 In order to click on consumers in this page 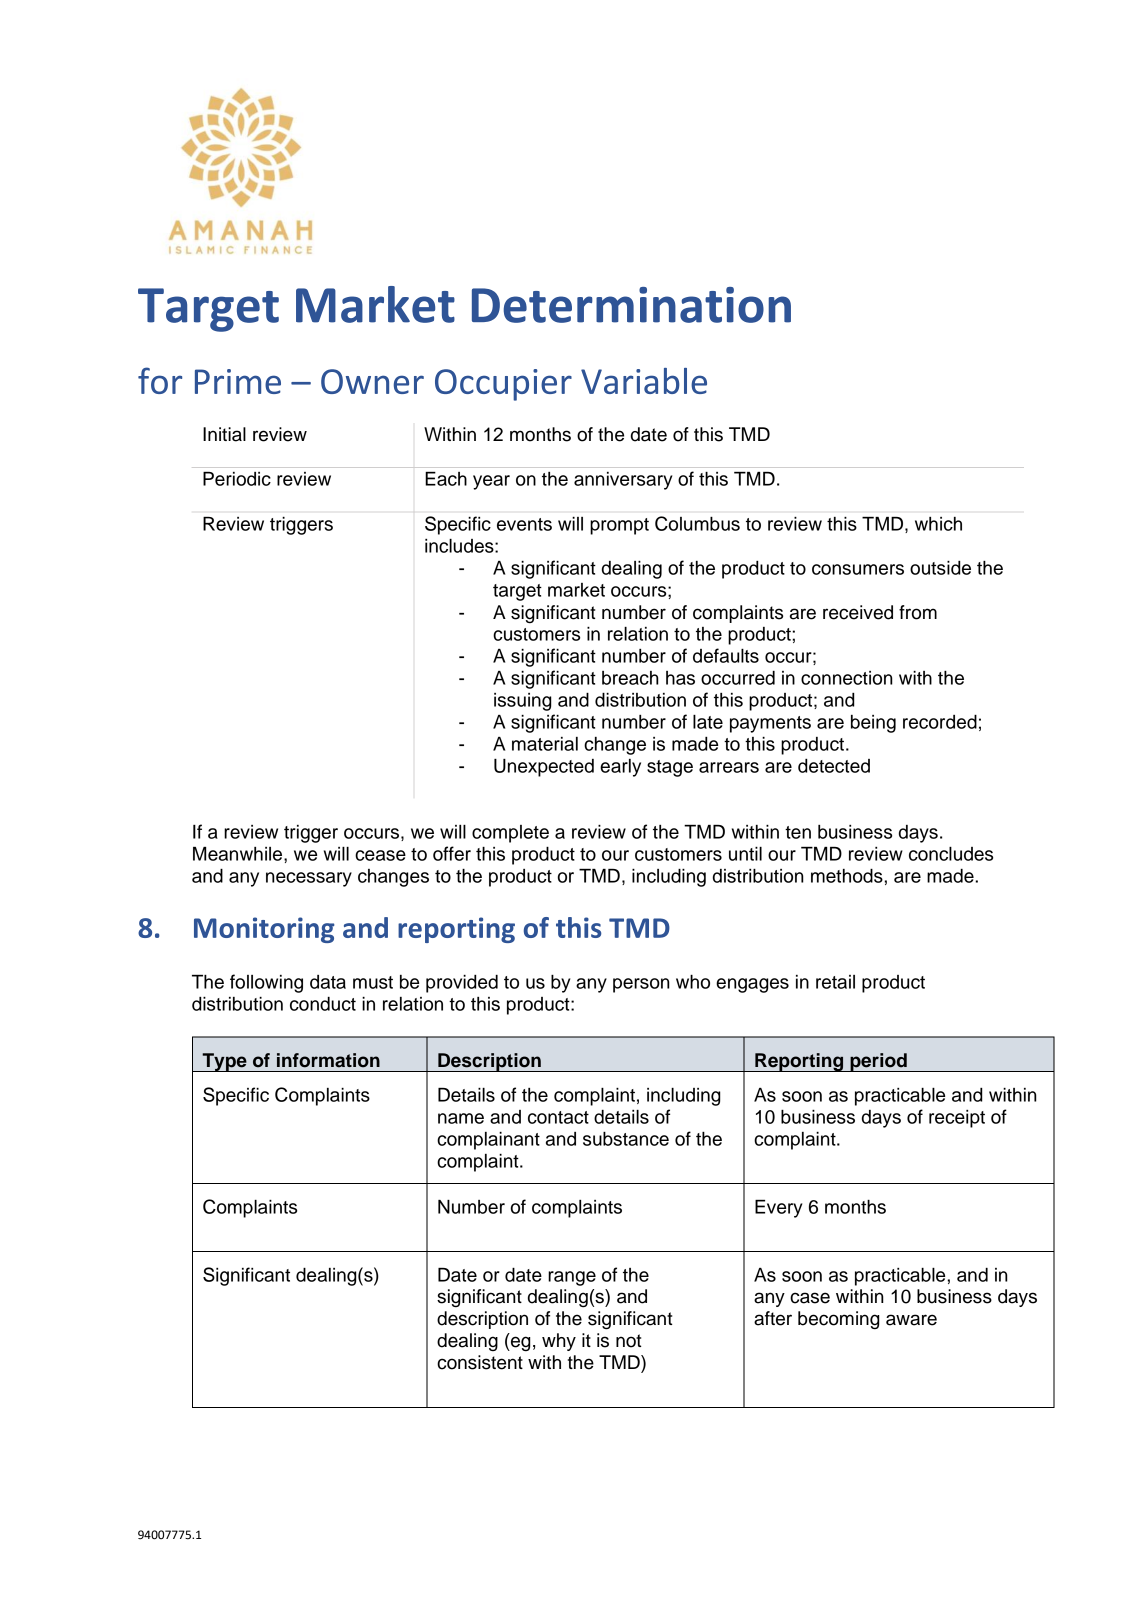, I will do `click(858, 569)`.
